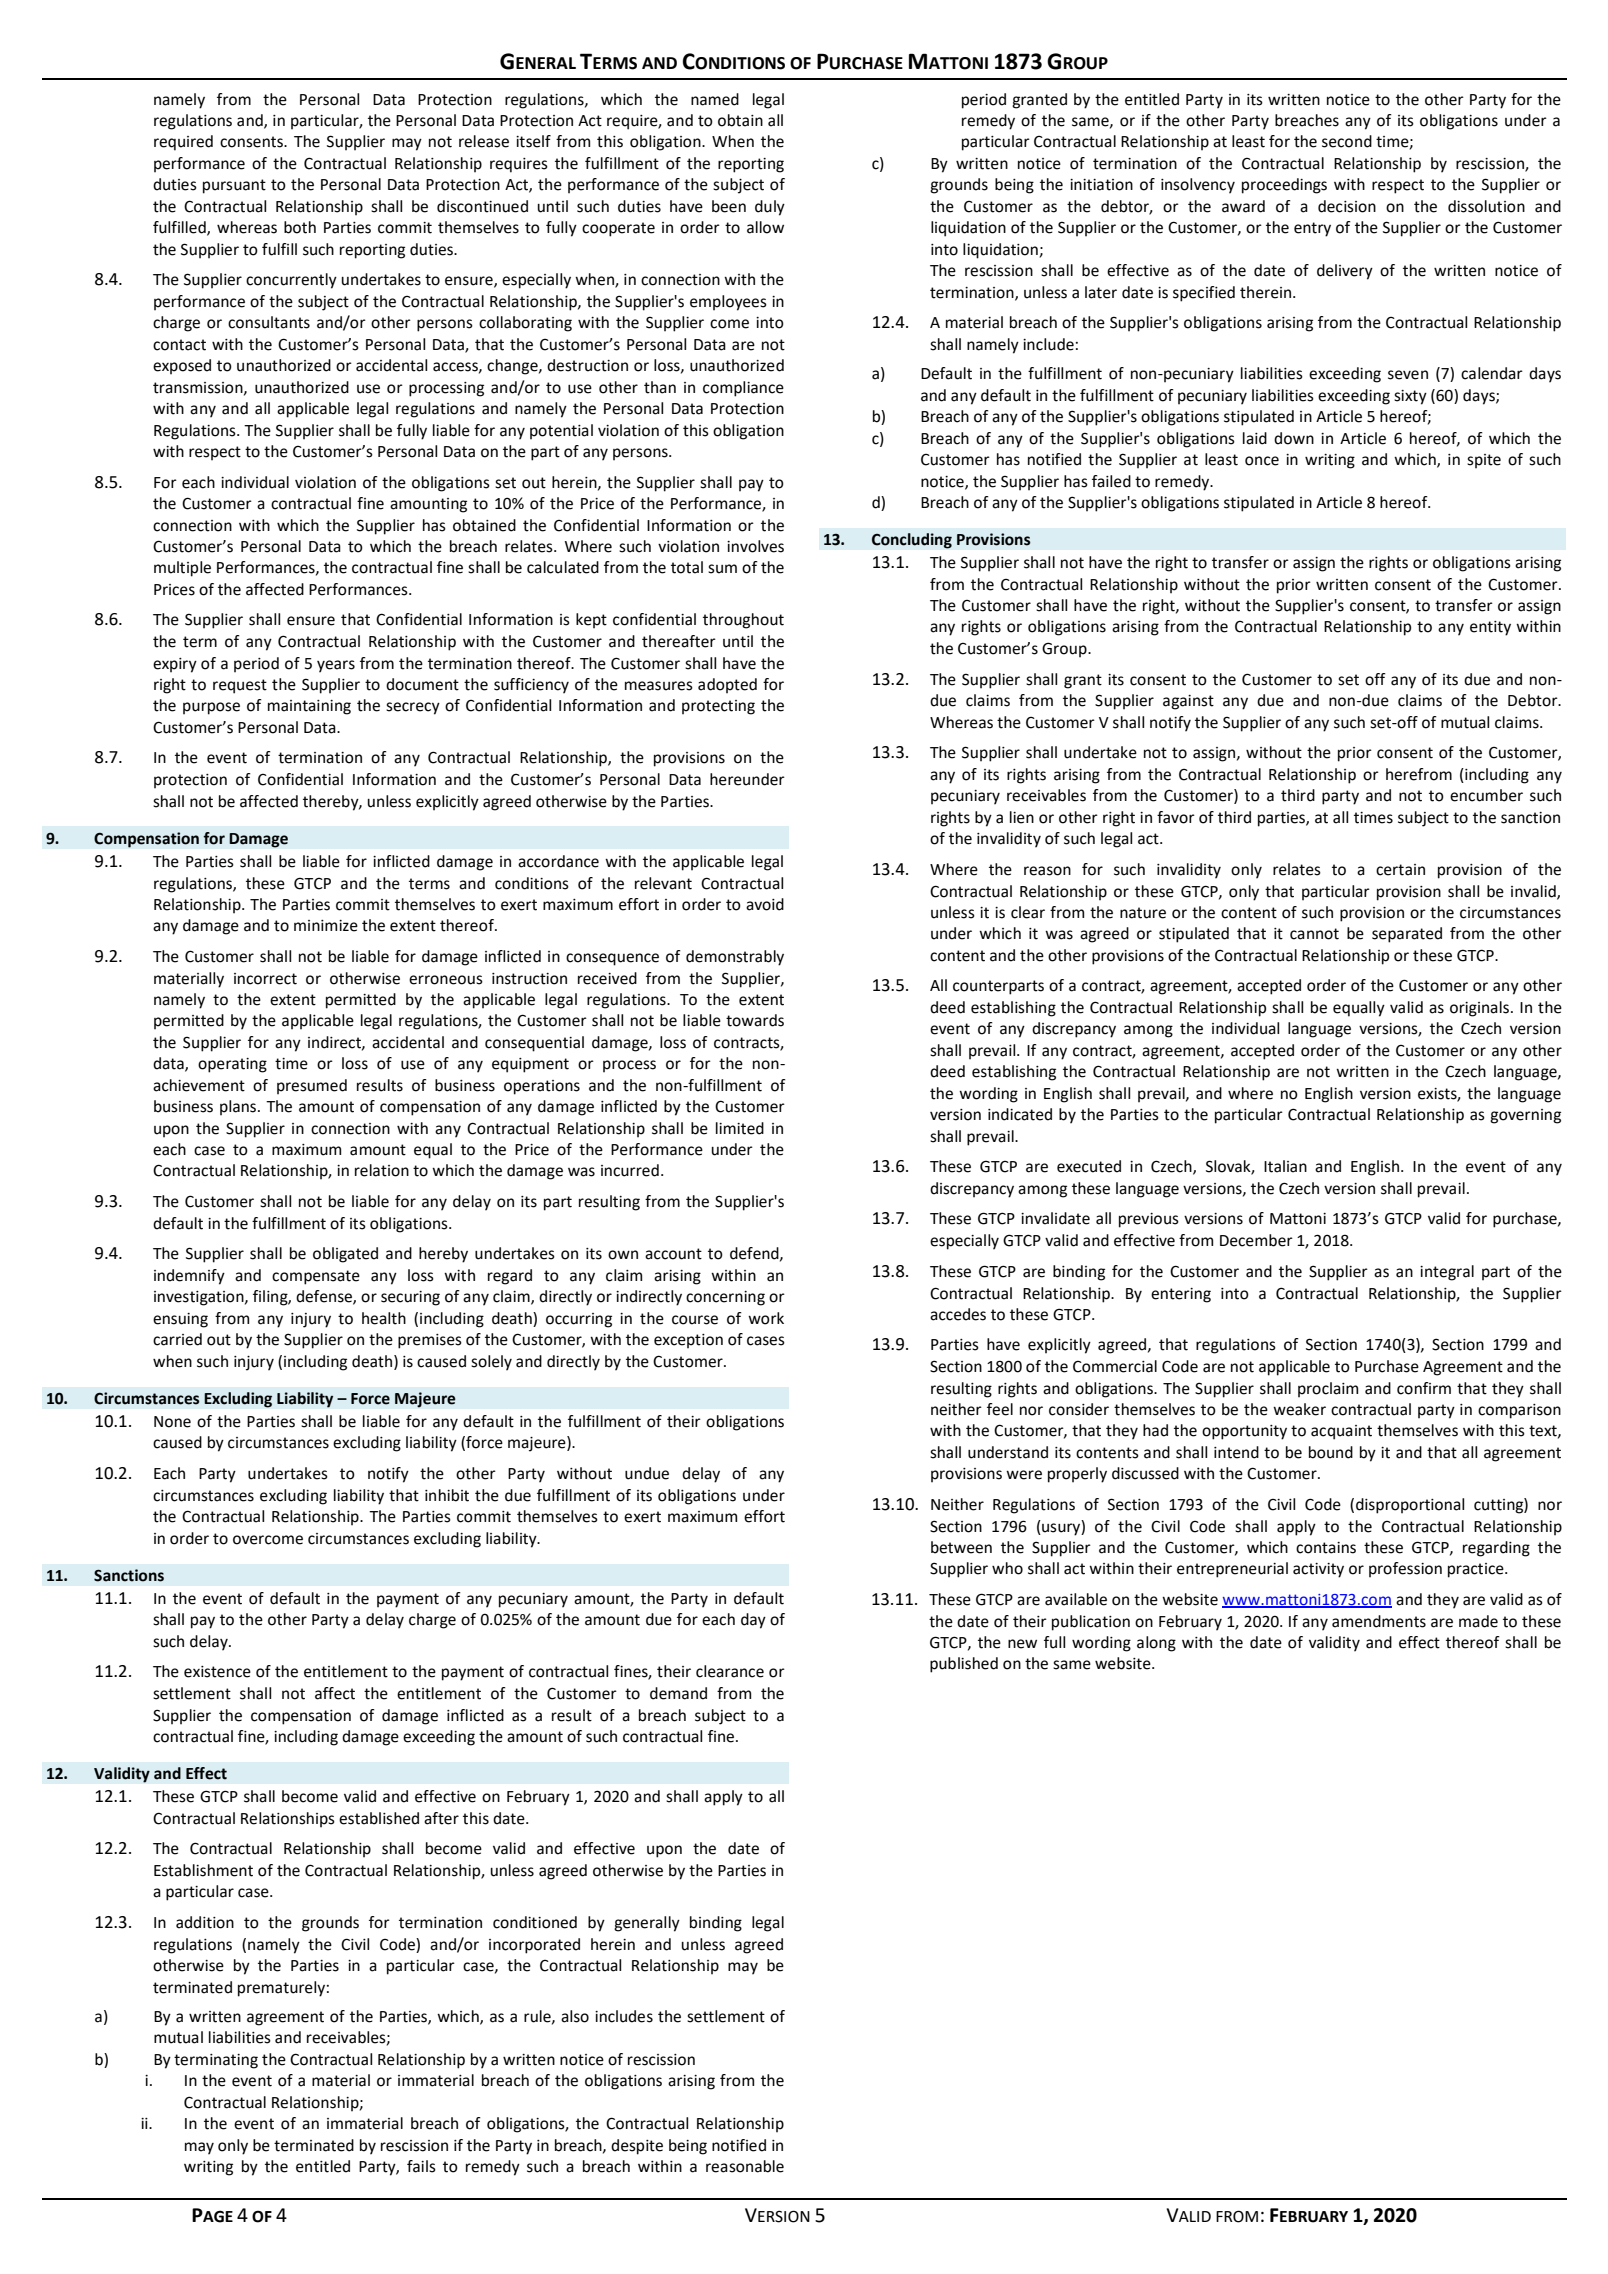 This screenshot has width=1608, height=2274. I want to click on amendments, so click(1379, 1621).
